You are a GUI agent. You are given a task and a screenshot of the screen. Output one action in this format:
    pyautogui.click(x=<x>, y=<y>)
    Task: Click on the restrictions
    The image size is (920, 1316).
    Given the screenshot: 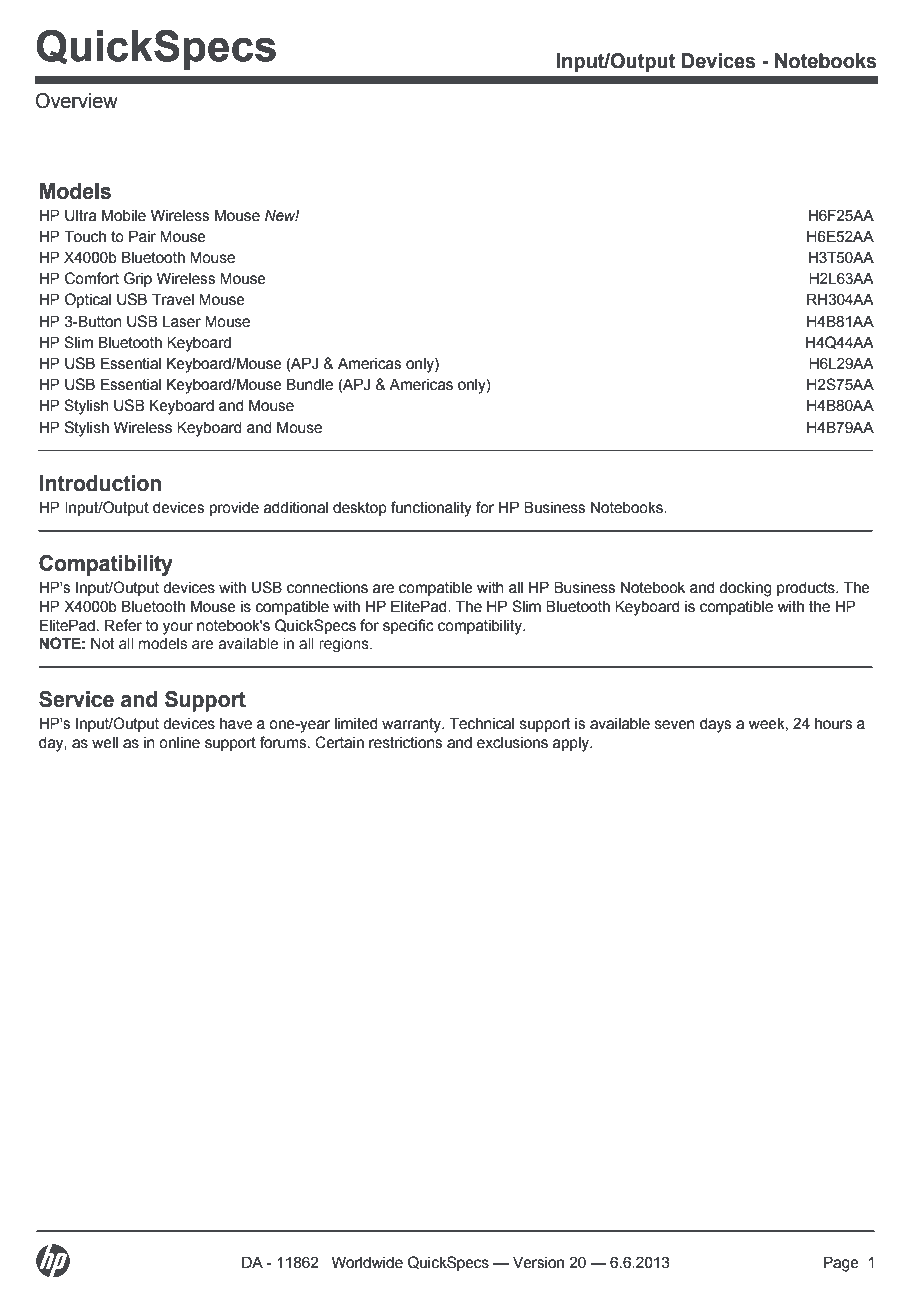 What is the action you would take?
    pyautogui.click(x=405, y=742)
